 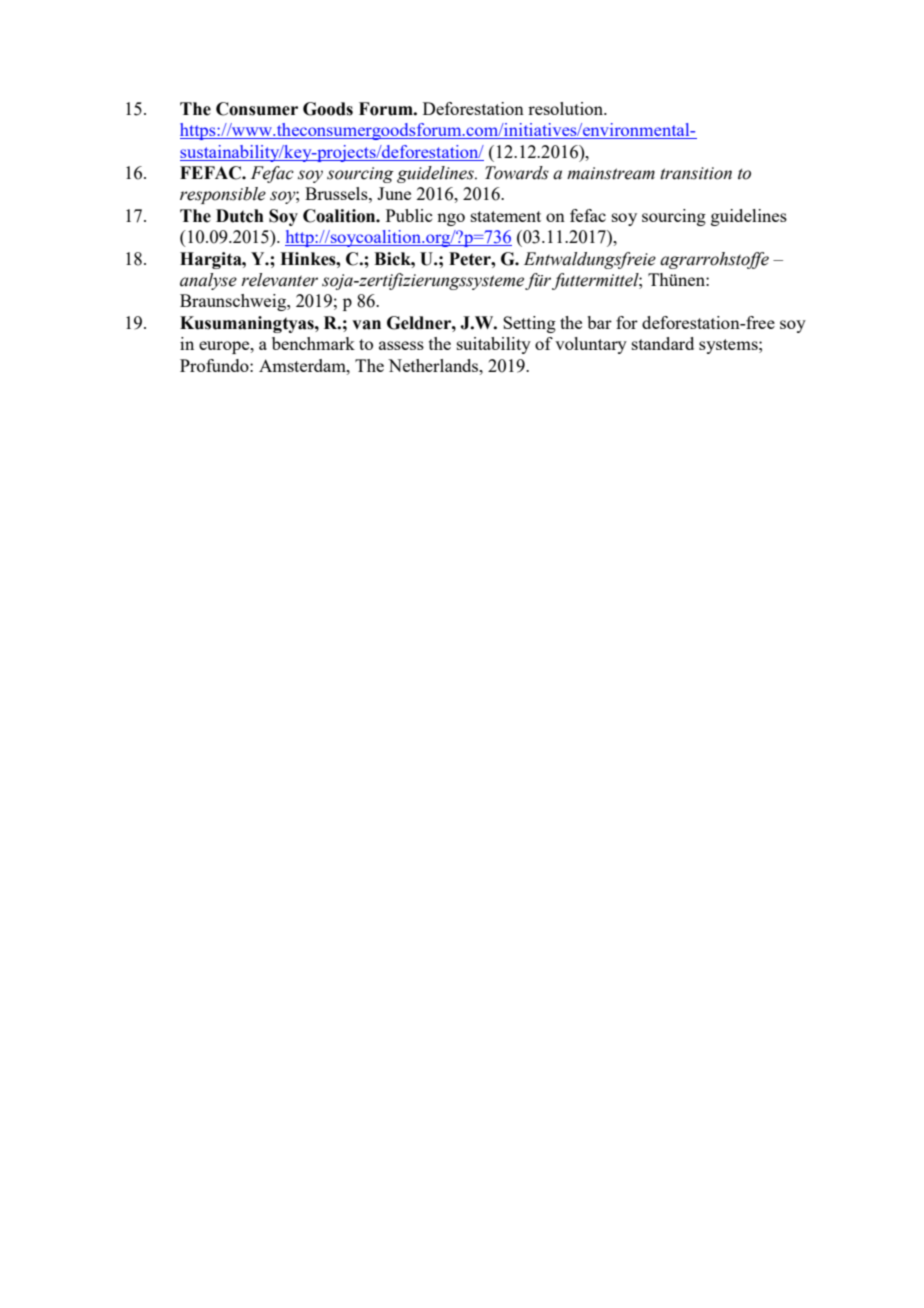 What do you see at coordinates (663, 343) in the page?
I see `standard` at bounding box center [663, 343].
